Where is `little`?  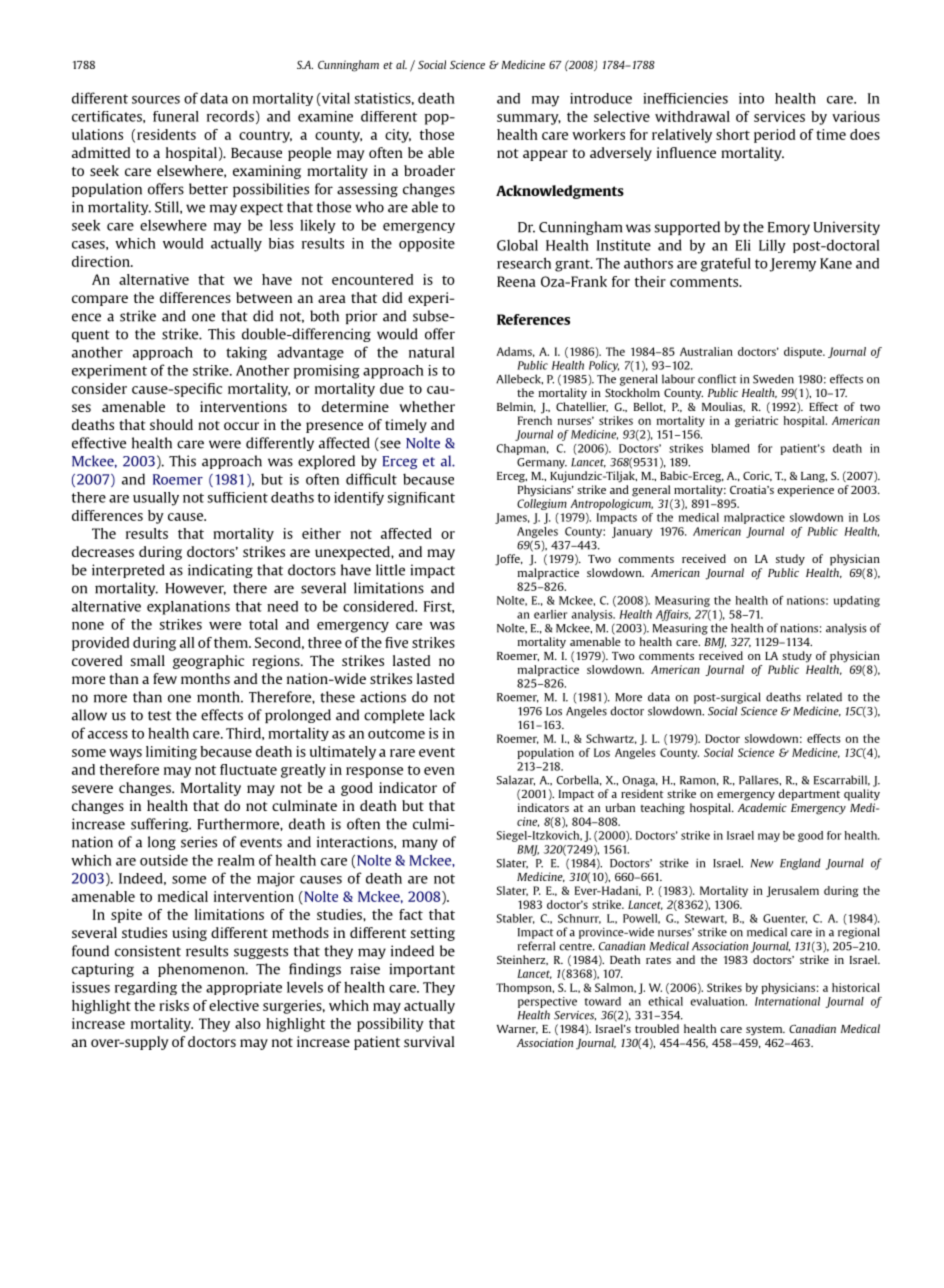
little is located at coordinates (390, 570).
